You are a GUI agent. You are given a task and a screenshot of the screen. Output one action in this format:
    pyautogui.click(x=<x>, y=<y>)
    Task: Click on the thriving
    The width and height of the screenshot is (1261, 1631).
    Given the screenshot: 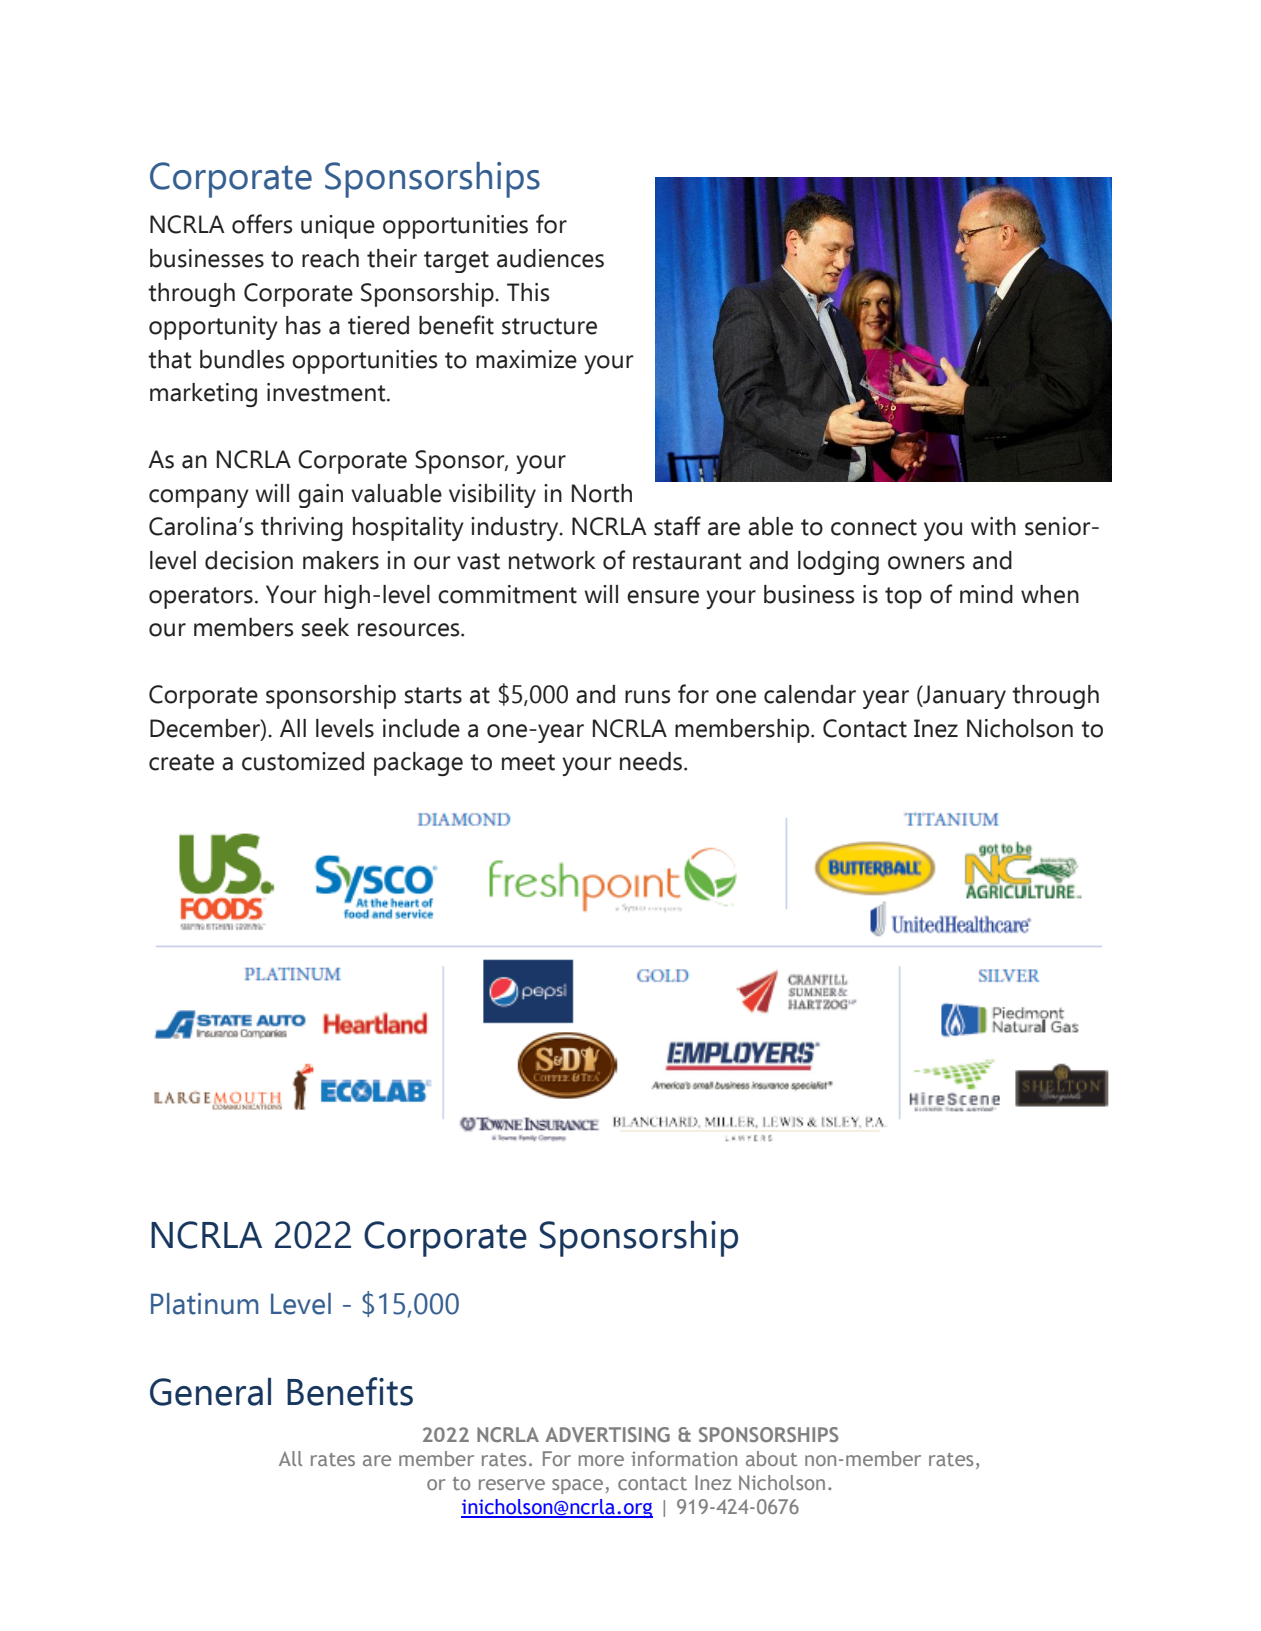 What is the action you would take?
    pyautogui.click(x=302, y=529)
